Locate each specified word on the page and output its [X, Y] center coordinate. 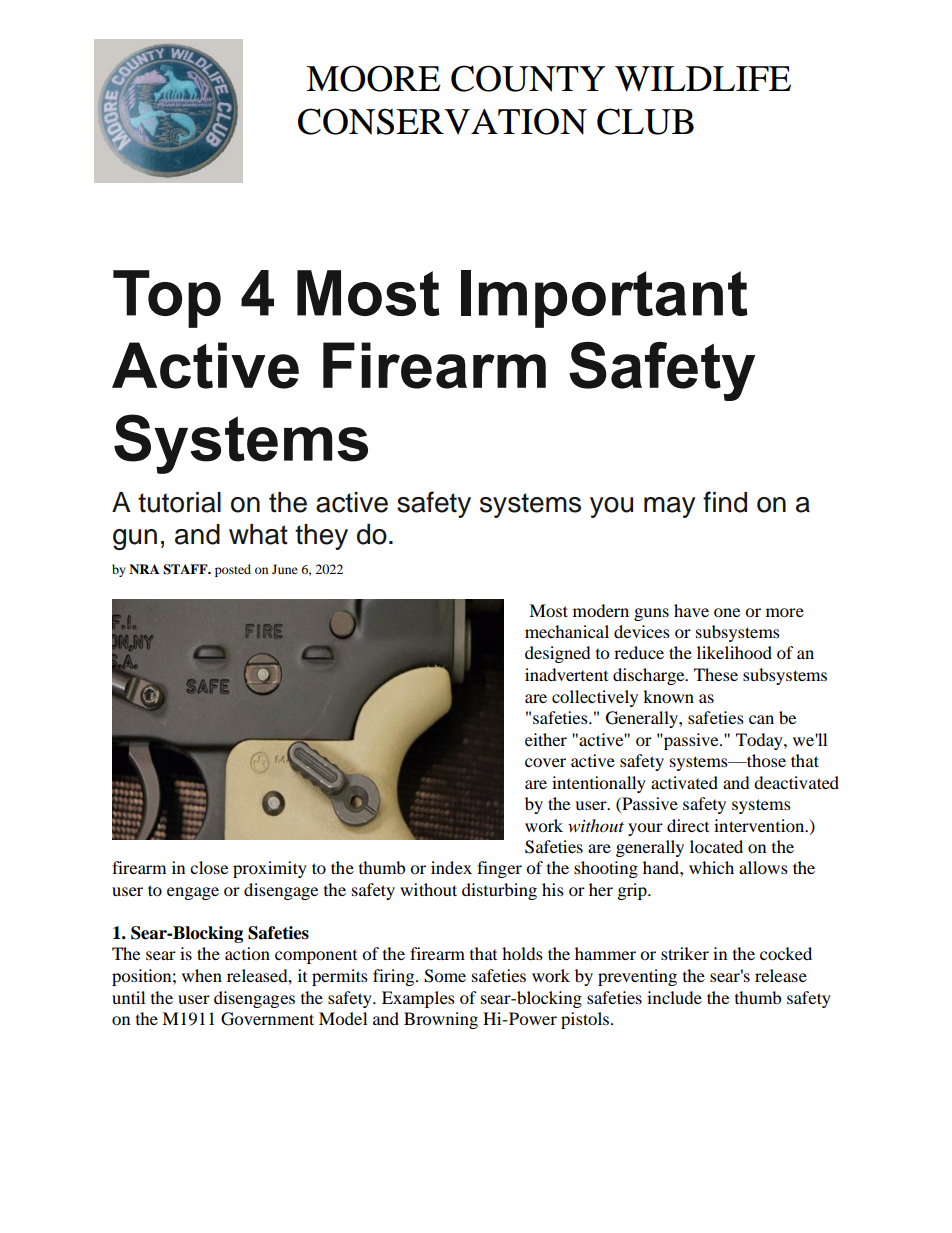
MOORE [373, 78]
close [209, 867]
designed [558, 654]
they [321, 537]
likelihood [734, 652]
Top [167, 299]
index [451, 867]
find [725, 502]
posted [233, 570]
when [202, 975]
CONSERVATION [442, 121]
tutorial [179, 502]
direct [688, 825]
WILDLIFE [703, 79]
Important [604, 299]
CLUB [645, 121]
